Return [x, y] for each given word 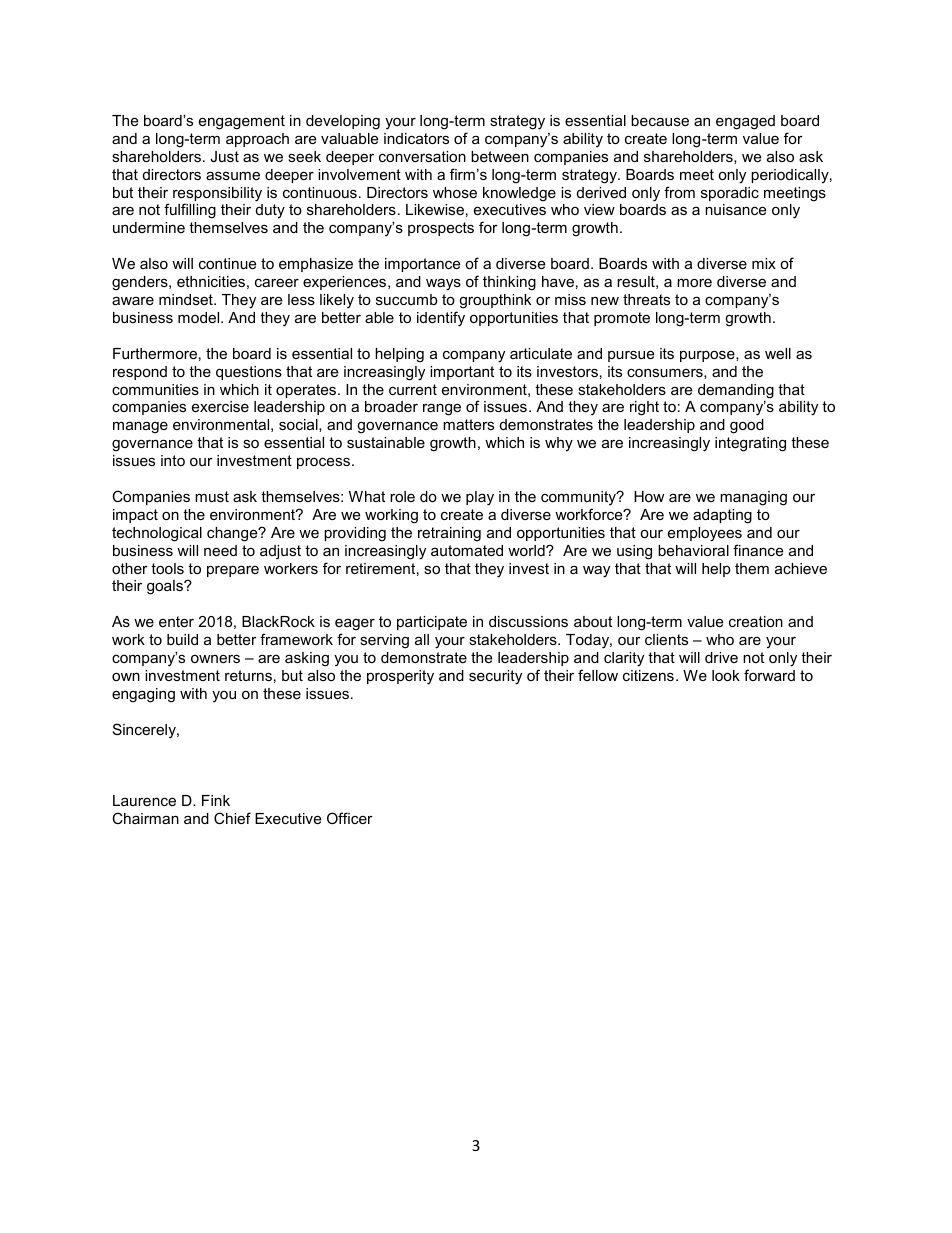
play [480, 498]
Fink [216, 800]
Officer [350, 818]
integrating [750, 444]
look [726, 675]
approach [257, 140]
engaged [745, 122]
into [173, 460]
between [500, 156]
